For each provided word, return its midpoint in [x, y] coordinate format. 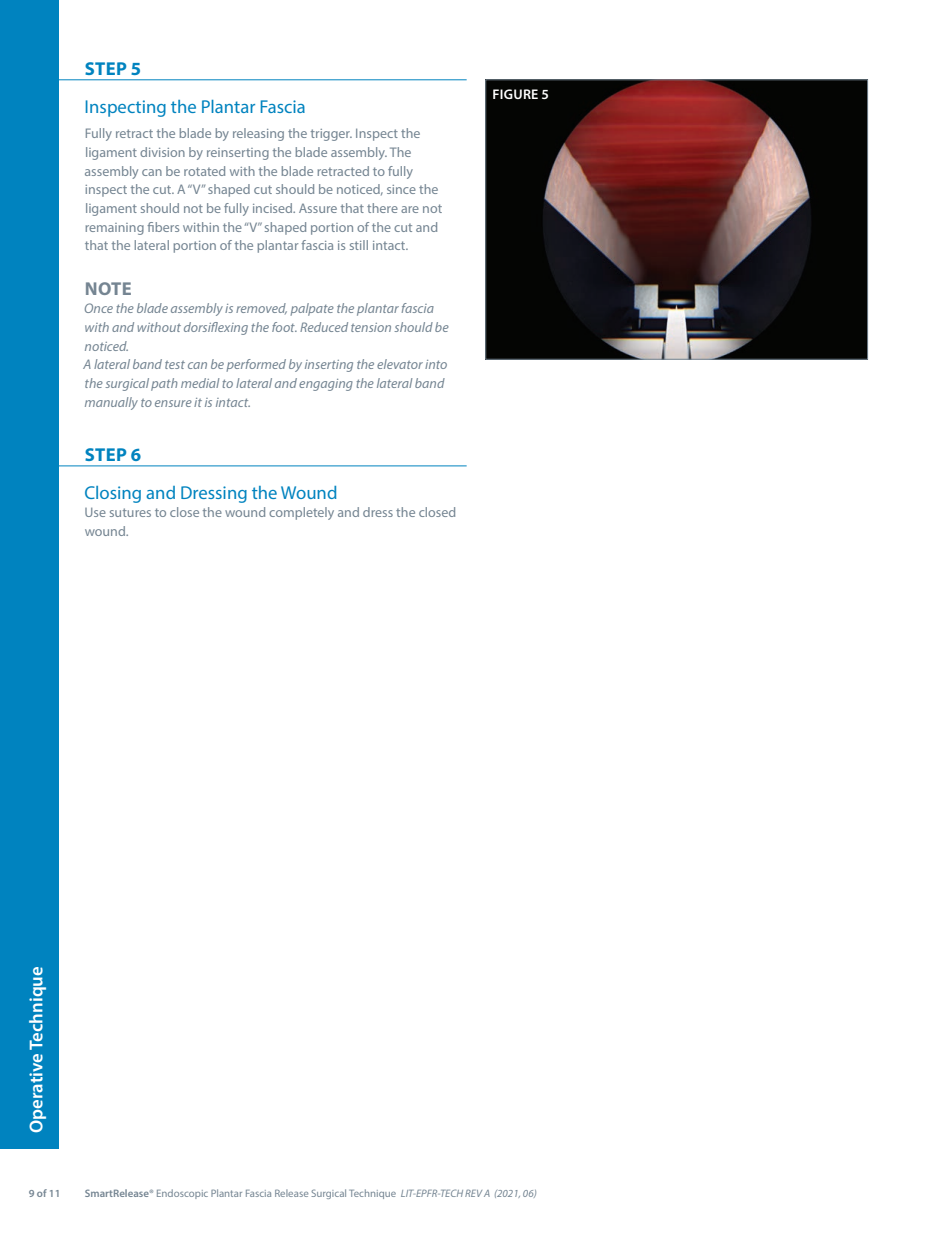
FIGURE [515, 94]
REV [473, 1193]
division [162, 152]
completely [301, 513]
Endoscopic [182, 1194]
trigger [331, 135]
